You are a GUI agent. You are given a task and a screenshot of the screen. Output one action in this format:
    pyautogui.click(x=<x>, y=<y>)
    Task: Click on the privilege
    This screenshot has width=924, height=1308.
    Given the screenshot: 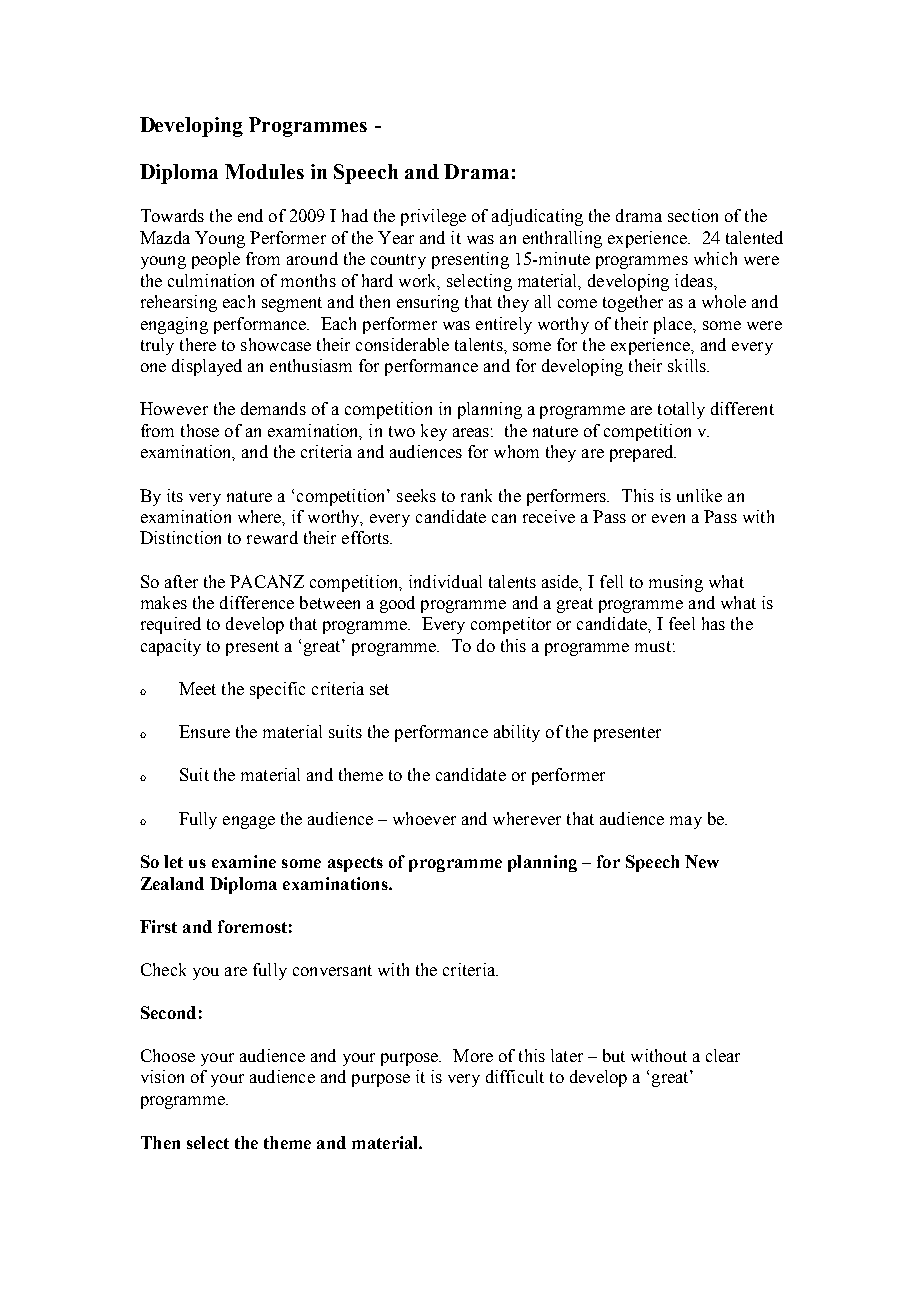 What is the action you would take?
    pyautogui.click(x=433, y=217)
